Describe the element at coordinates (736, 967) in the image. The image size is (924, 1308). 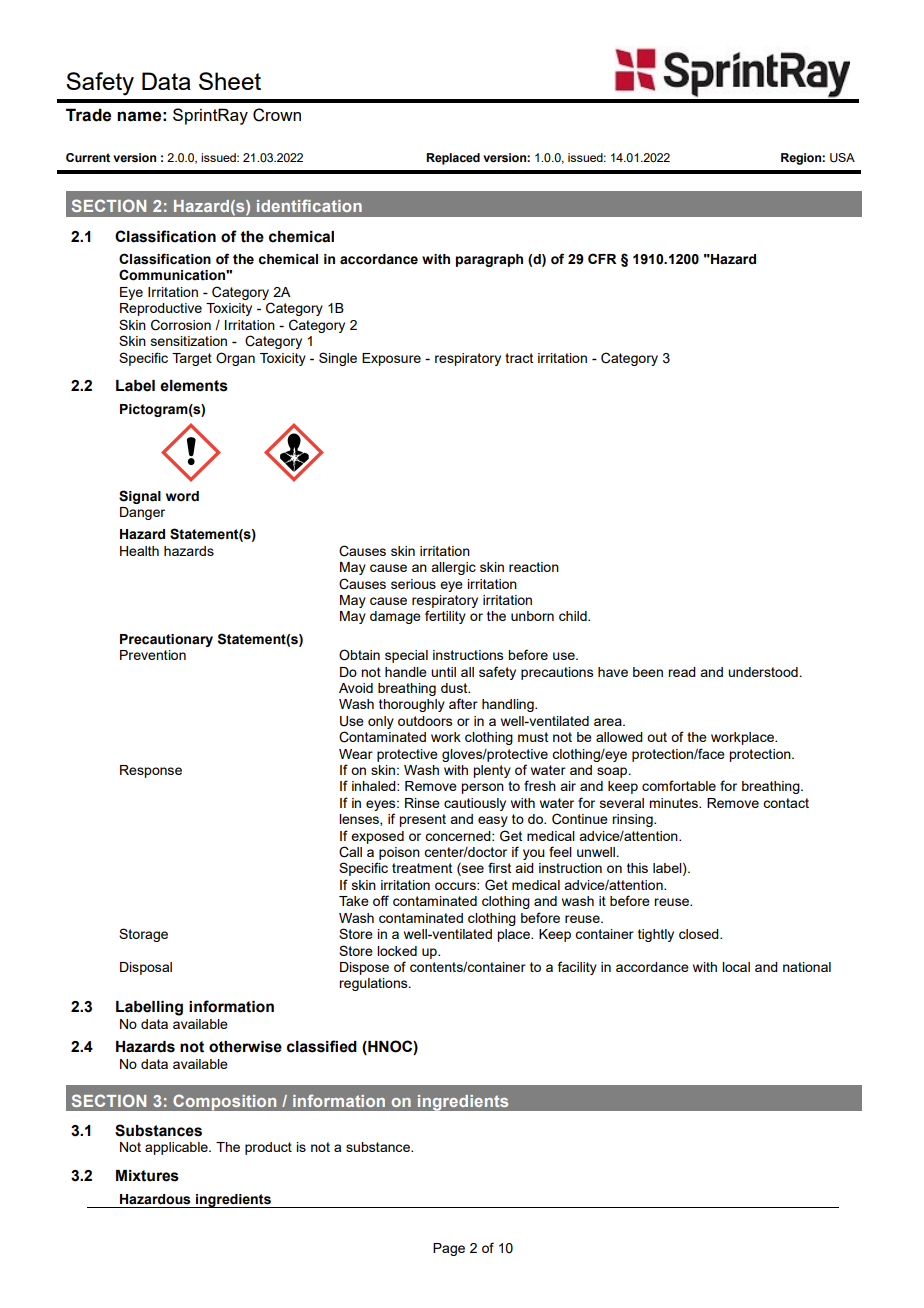
I see `local` at that location.
